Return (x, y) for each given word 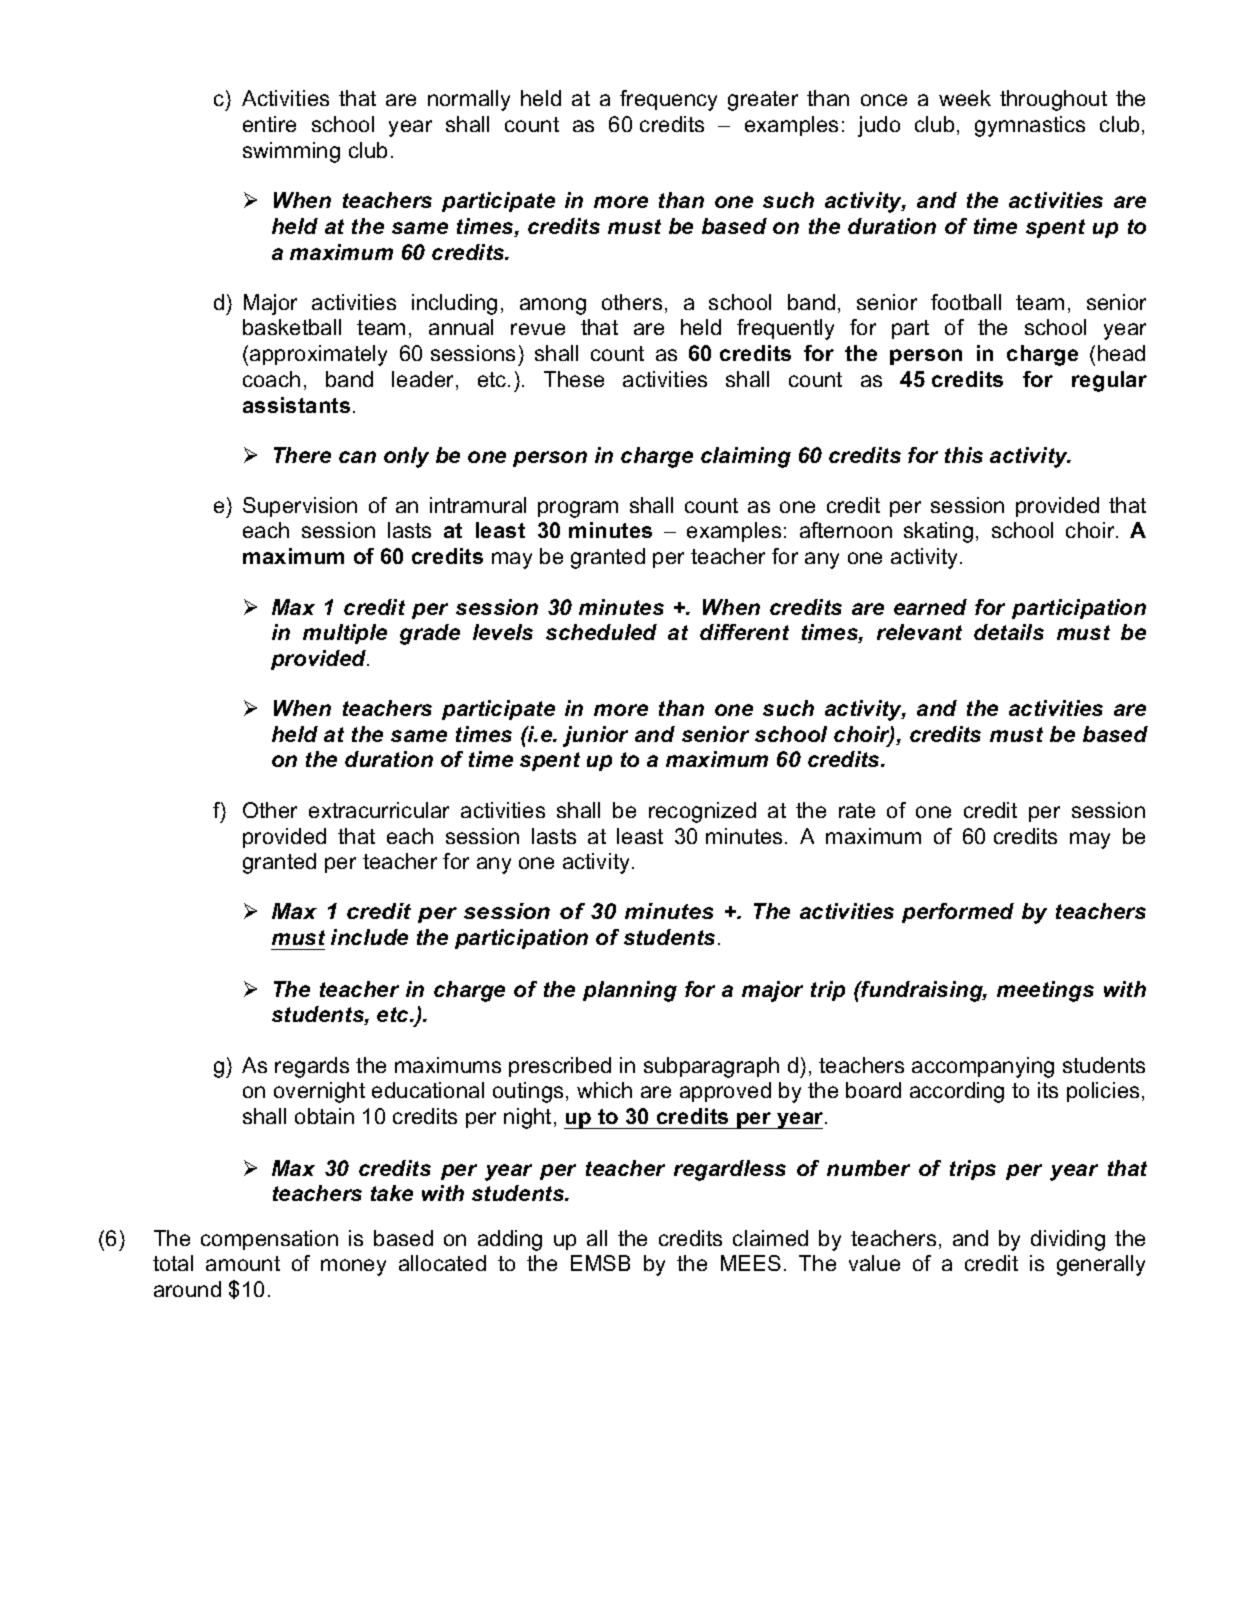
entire (269, 124)
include (369, 937)
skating (938, 532)
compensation (269, 1240)
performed (958, 913)
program (578, 509)
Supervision (300, 507)
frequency (668, 100)
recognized (702, 812)
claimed (770, 1238)
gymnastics (1030, 126)
